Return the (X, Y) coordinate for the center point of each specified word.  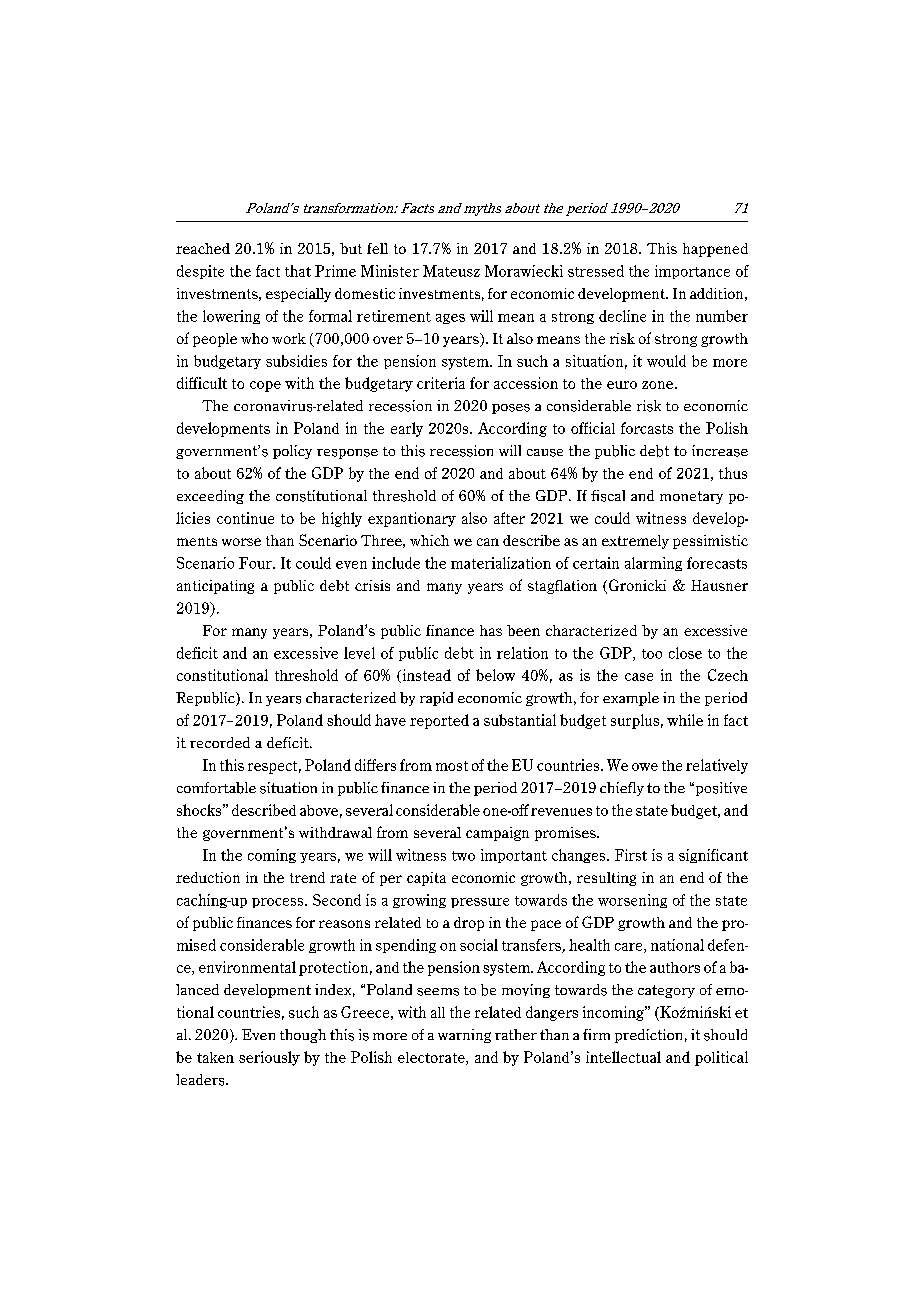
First (631, 855)
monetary (691, 497)
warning (464, 1036)
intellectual (623, 1057)
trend (307, 877)
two (463, 856)
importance (692, 272)
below (495, 675)
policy (292, 452)
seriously (269, 1058)
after (509, 518)
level (359, 653)
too (652, 654)
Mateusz (451, 271)
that (298, 271)
